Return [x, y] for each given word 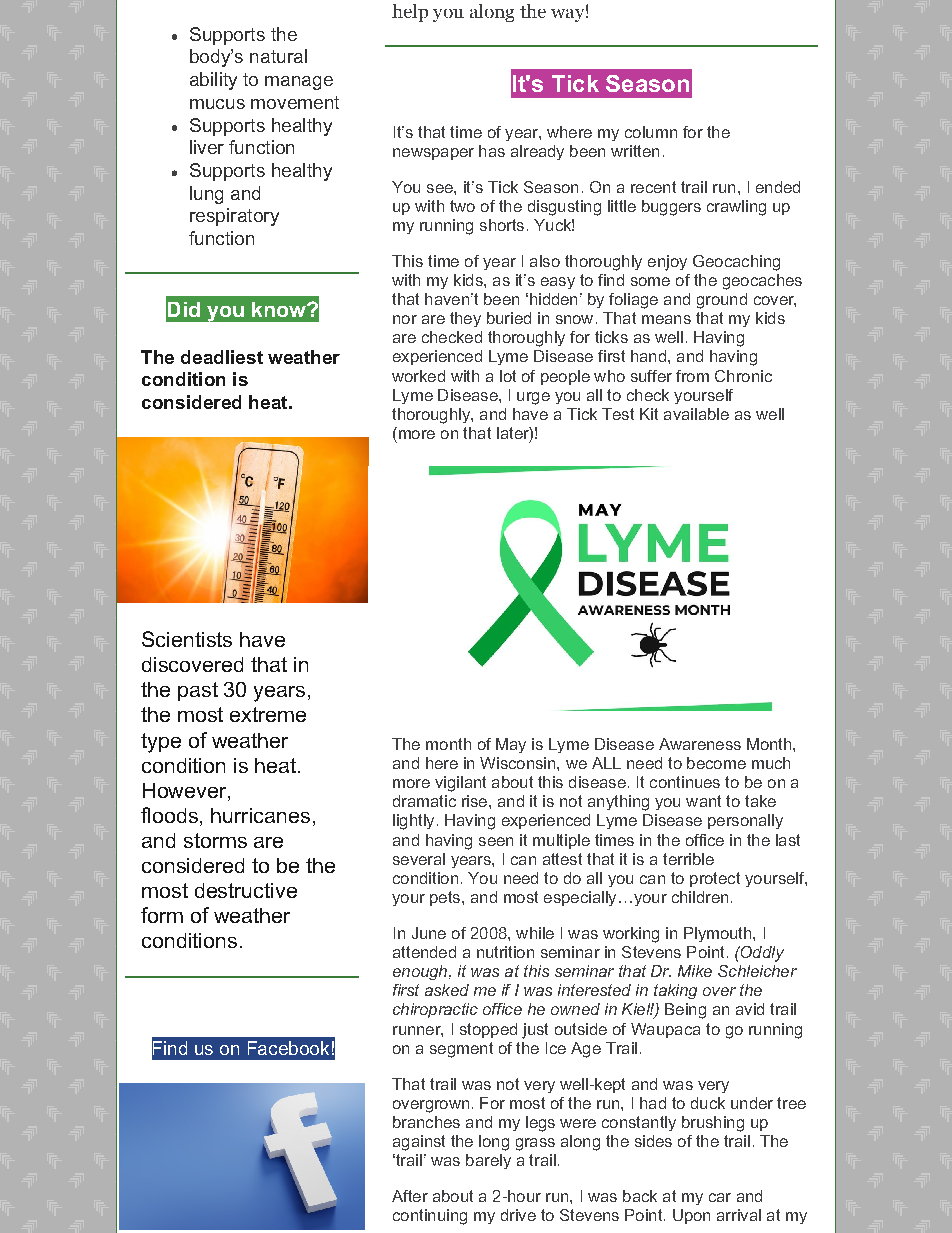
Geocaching [736, 263]
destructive [246, 890]
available [696, 414]
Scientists [187, 639]
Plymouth [719, 934]
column [651, 132]
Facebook [288, 1048]
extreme [268, 714]
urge [533, 398]
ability [213, 81]
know [280, 309]
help [410, 13]
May [511, 745]
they [465, 319]
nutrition [505, 952]
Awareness [700, 744]
